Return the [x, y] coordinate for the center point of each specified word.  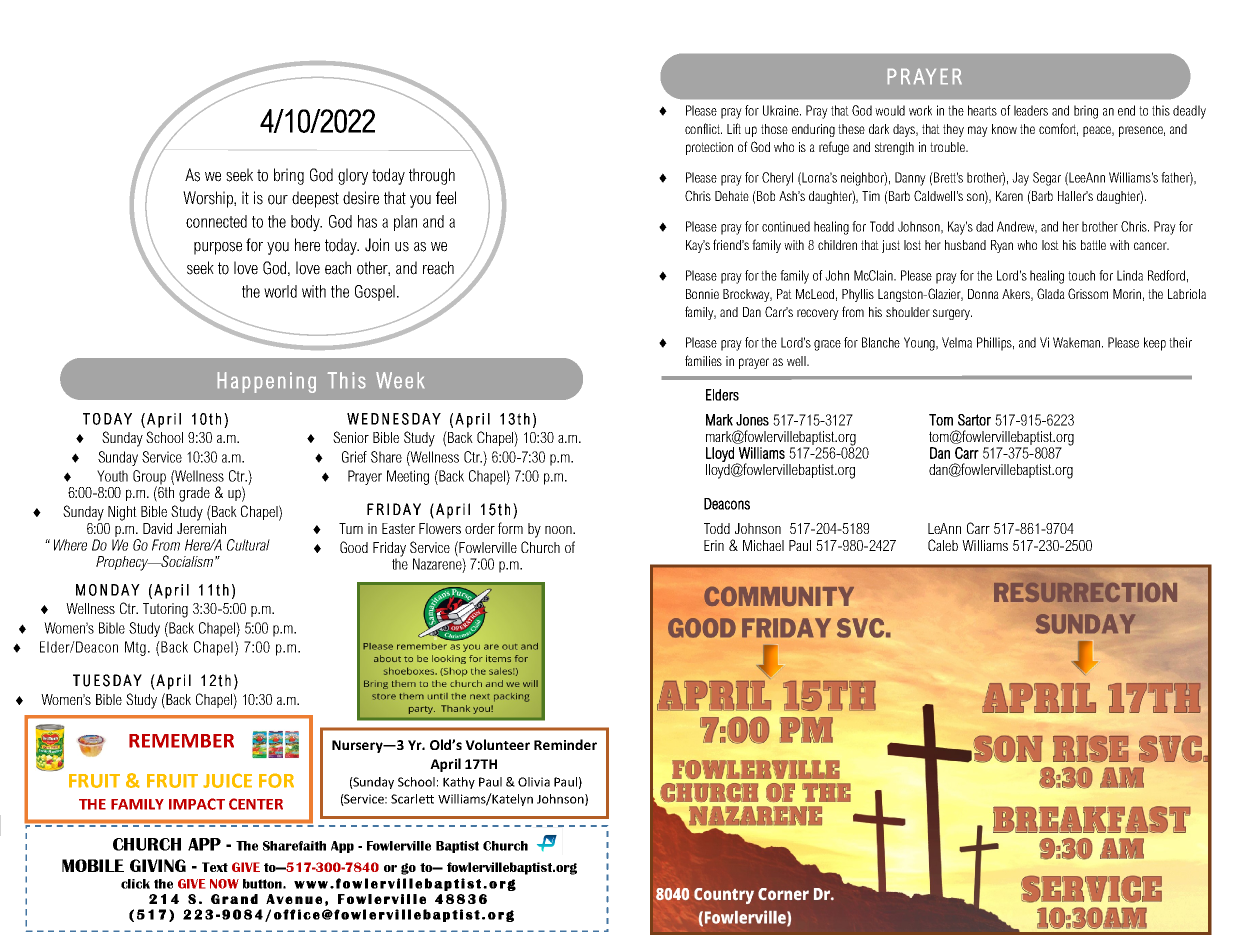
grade [194, 494]
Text [215, 867]
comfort [1058, 129]
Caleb [943, 545]
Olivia [534, 782]
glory [353, 176]
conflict [703, 128]
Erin [714, 545]
